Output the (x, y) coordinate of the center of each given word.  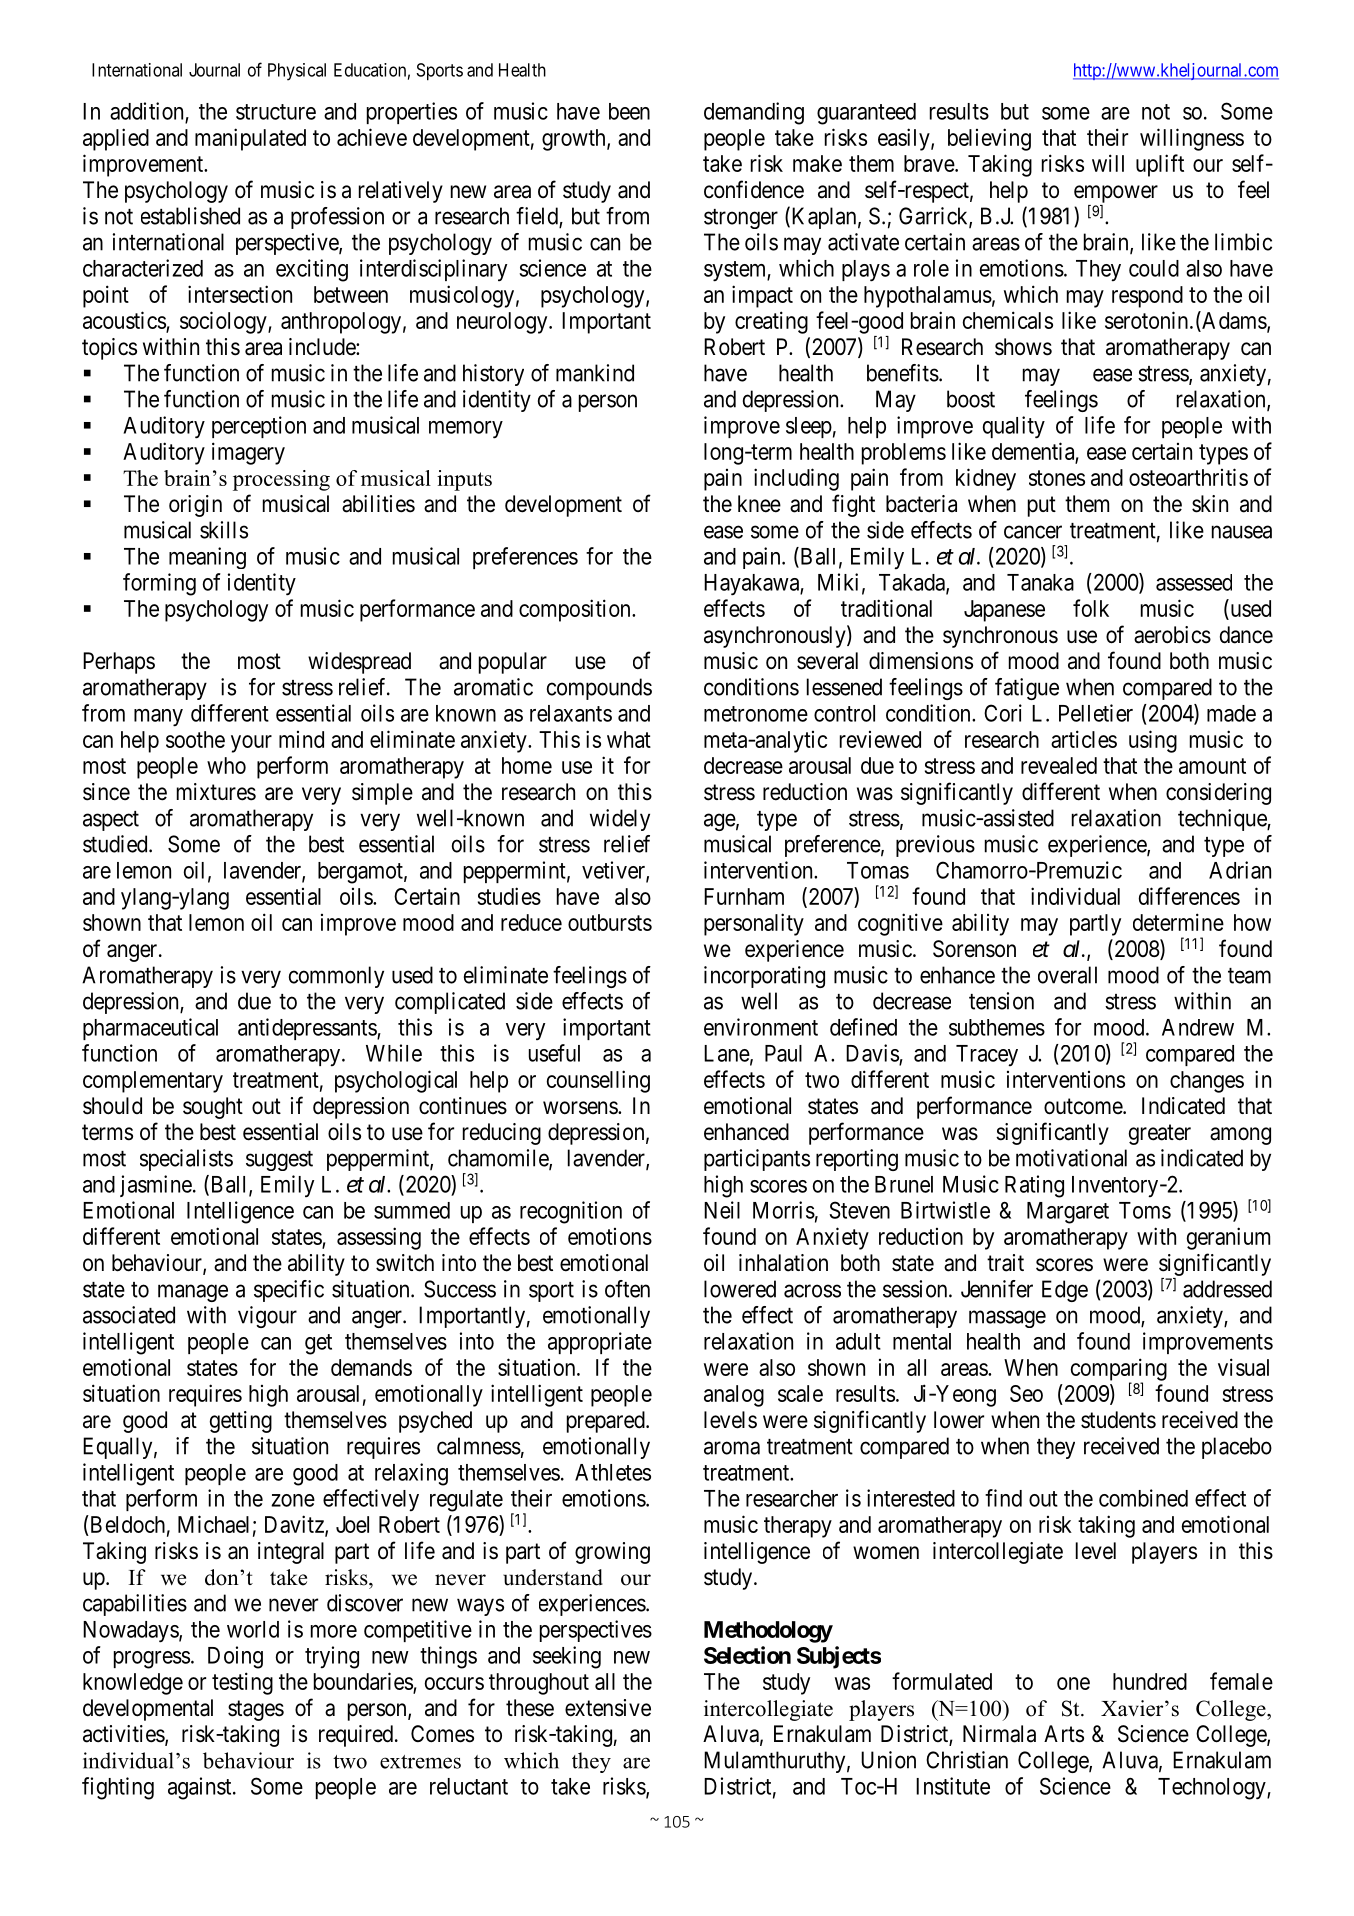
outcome (1084, 1106)
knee (759, 504)
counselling (598, 1081)
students (1118, 1420)
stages (256, 1710)
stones (1057, 478)
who (226, 765)
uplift (1160, 165)
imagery (248, 453)
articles (1084, 739)
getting (241, 1422)
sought (213, 1108)
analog (734, 1396)
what (629, 739)
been (629, 111)
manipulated (250, 139)
